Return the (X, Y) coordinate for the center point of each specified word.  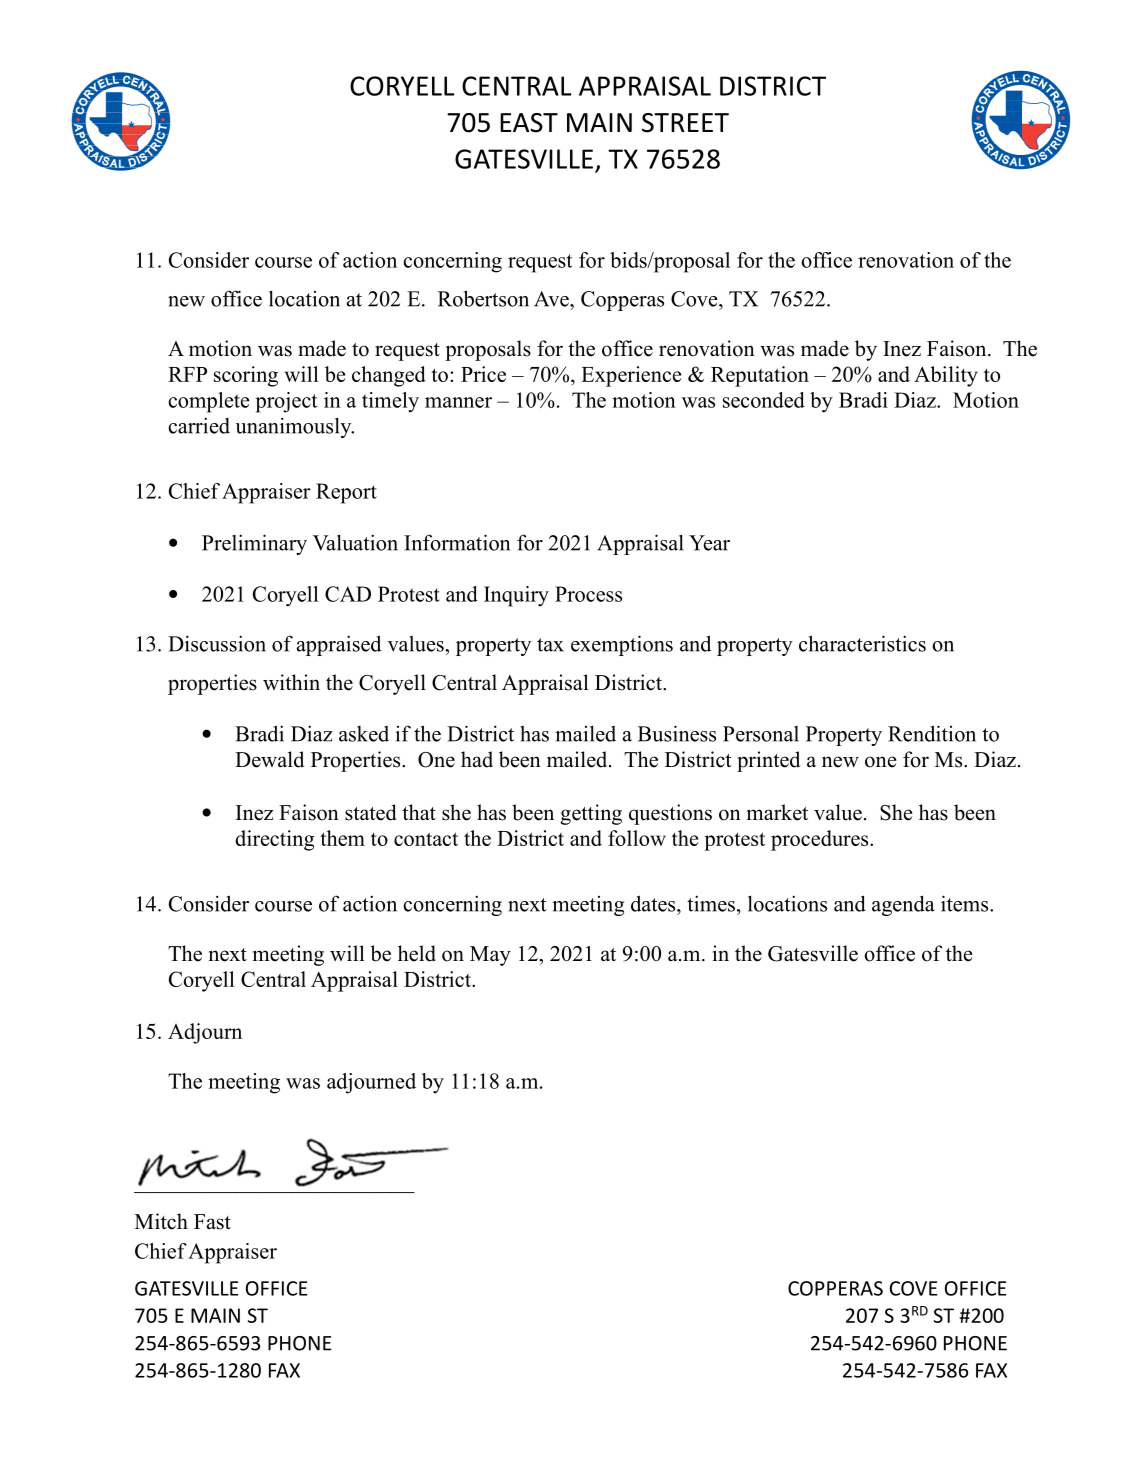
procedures (821, 840)
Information (457, 542)
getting (591, 814)
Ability (946, 376)
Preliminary (254, 544)
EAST (529, 123)
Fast (212, 1222)
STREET (685, 123)
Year (709, 543)
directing (274, 840)
